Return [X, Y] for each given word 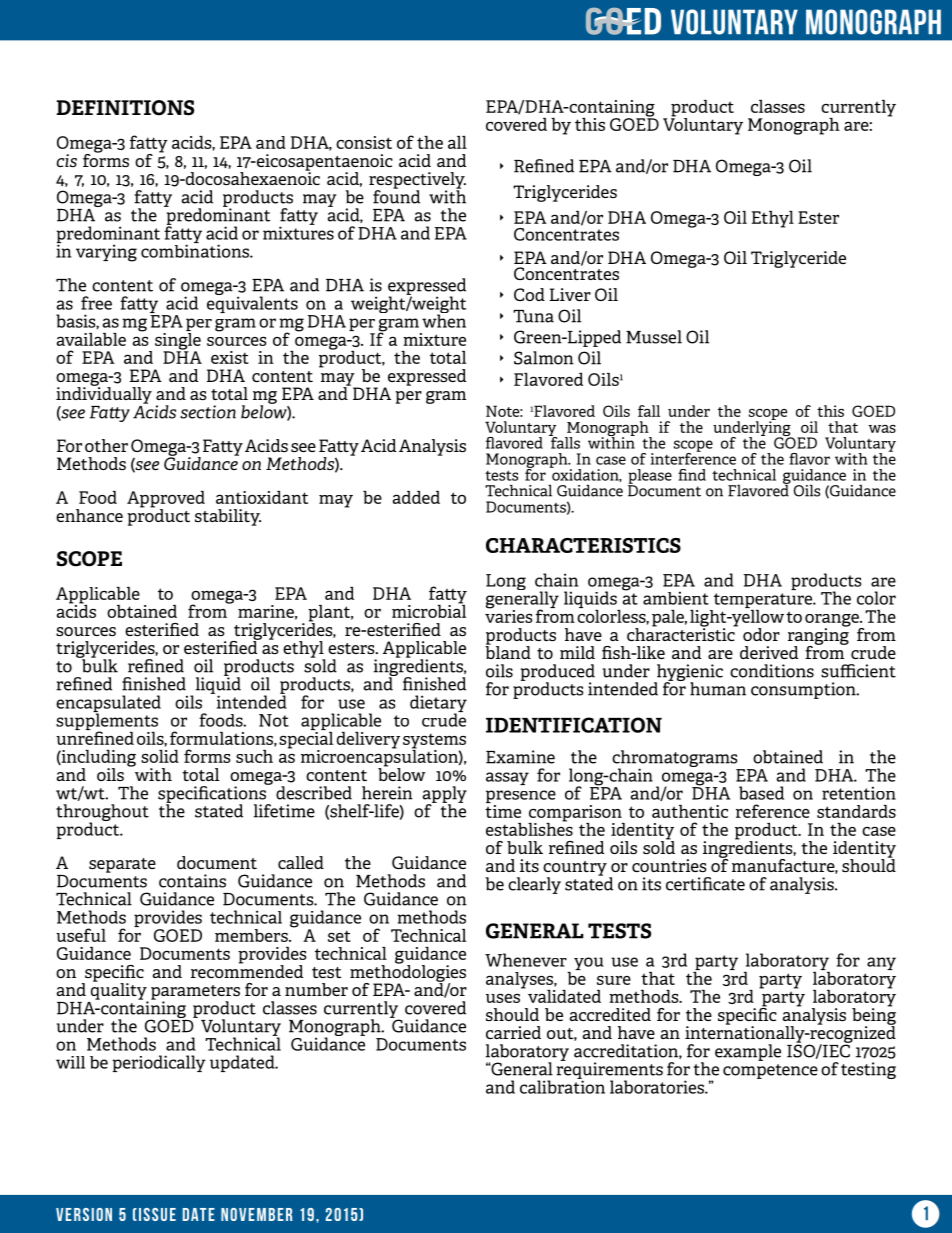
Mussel [654, 337]
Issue [156, 1214]
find [692, 475]
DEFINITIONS [125, 108]
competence [770, 1071]
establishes [529, 828]
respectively [417, 181]
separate [122, 865]
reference [773, 811]
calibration [562, 1086]
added [416, 497]
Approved [166, 500]
